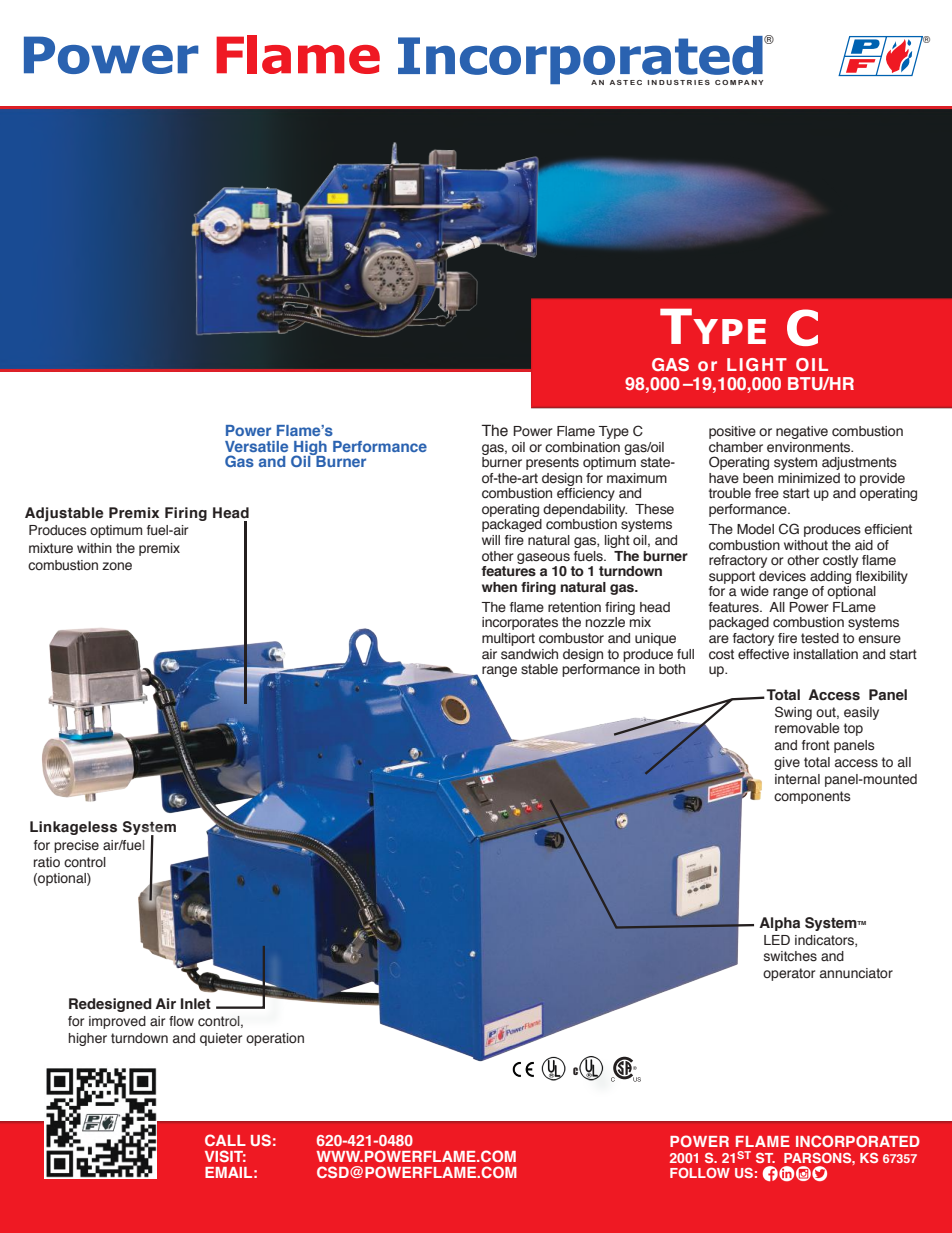 The height and width of the image is (1233, 952). Describe the element at coordinates (552, 463) in the image. I see `presents` at that location.
